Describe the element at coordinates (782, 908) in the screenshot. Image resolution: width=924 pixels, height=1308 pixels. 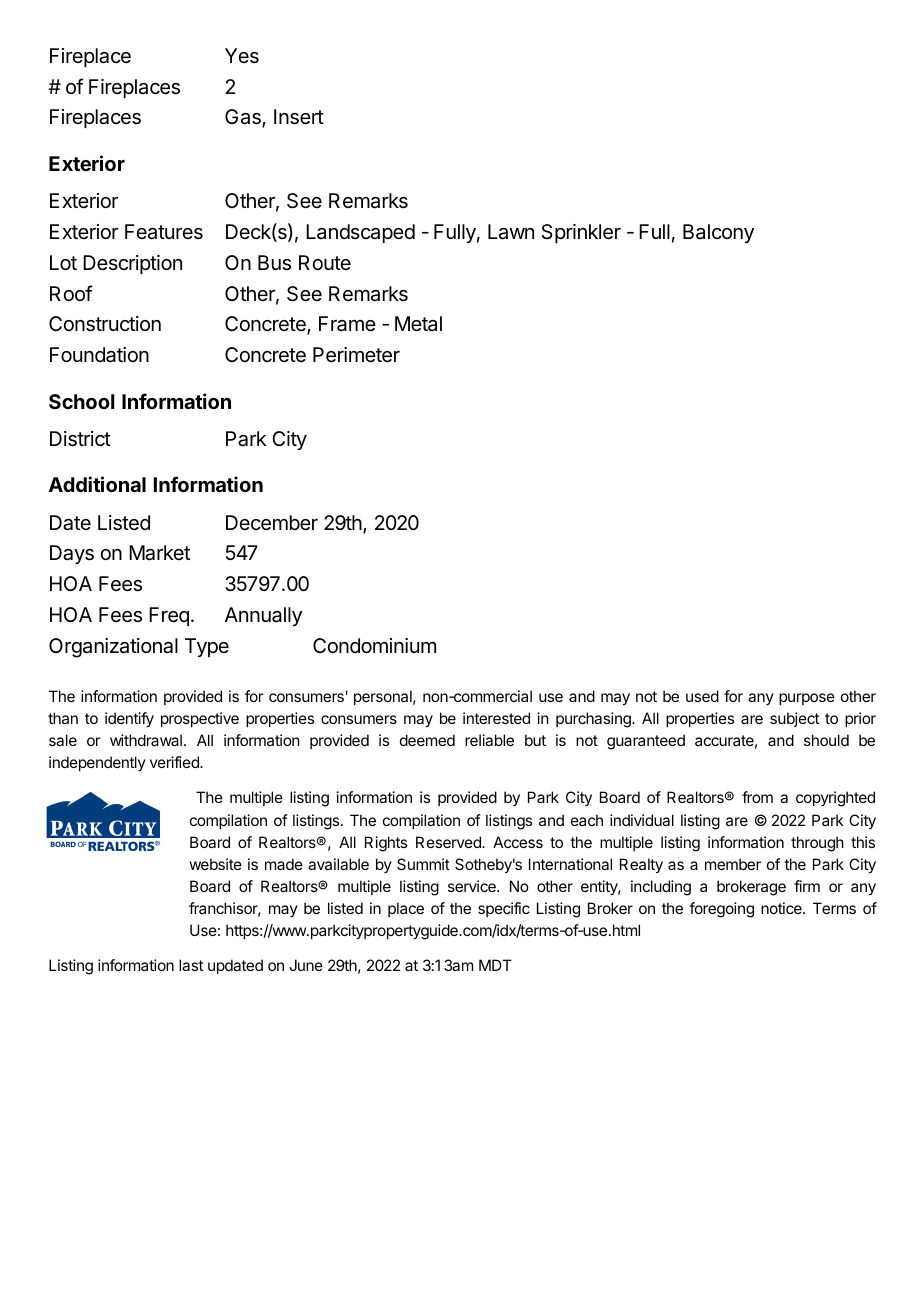
I see `notice` at that location.
